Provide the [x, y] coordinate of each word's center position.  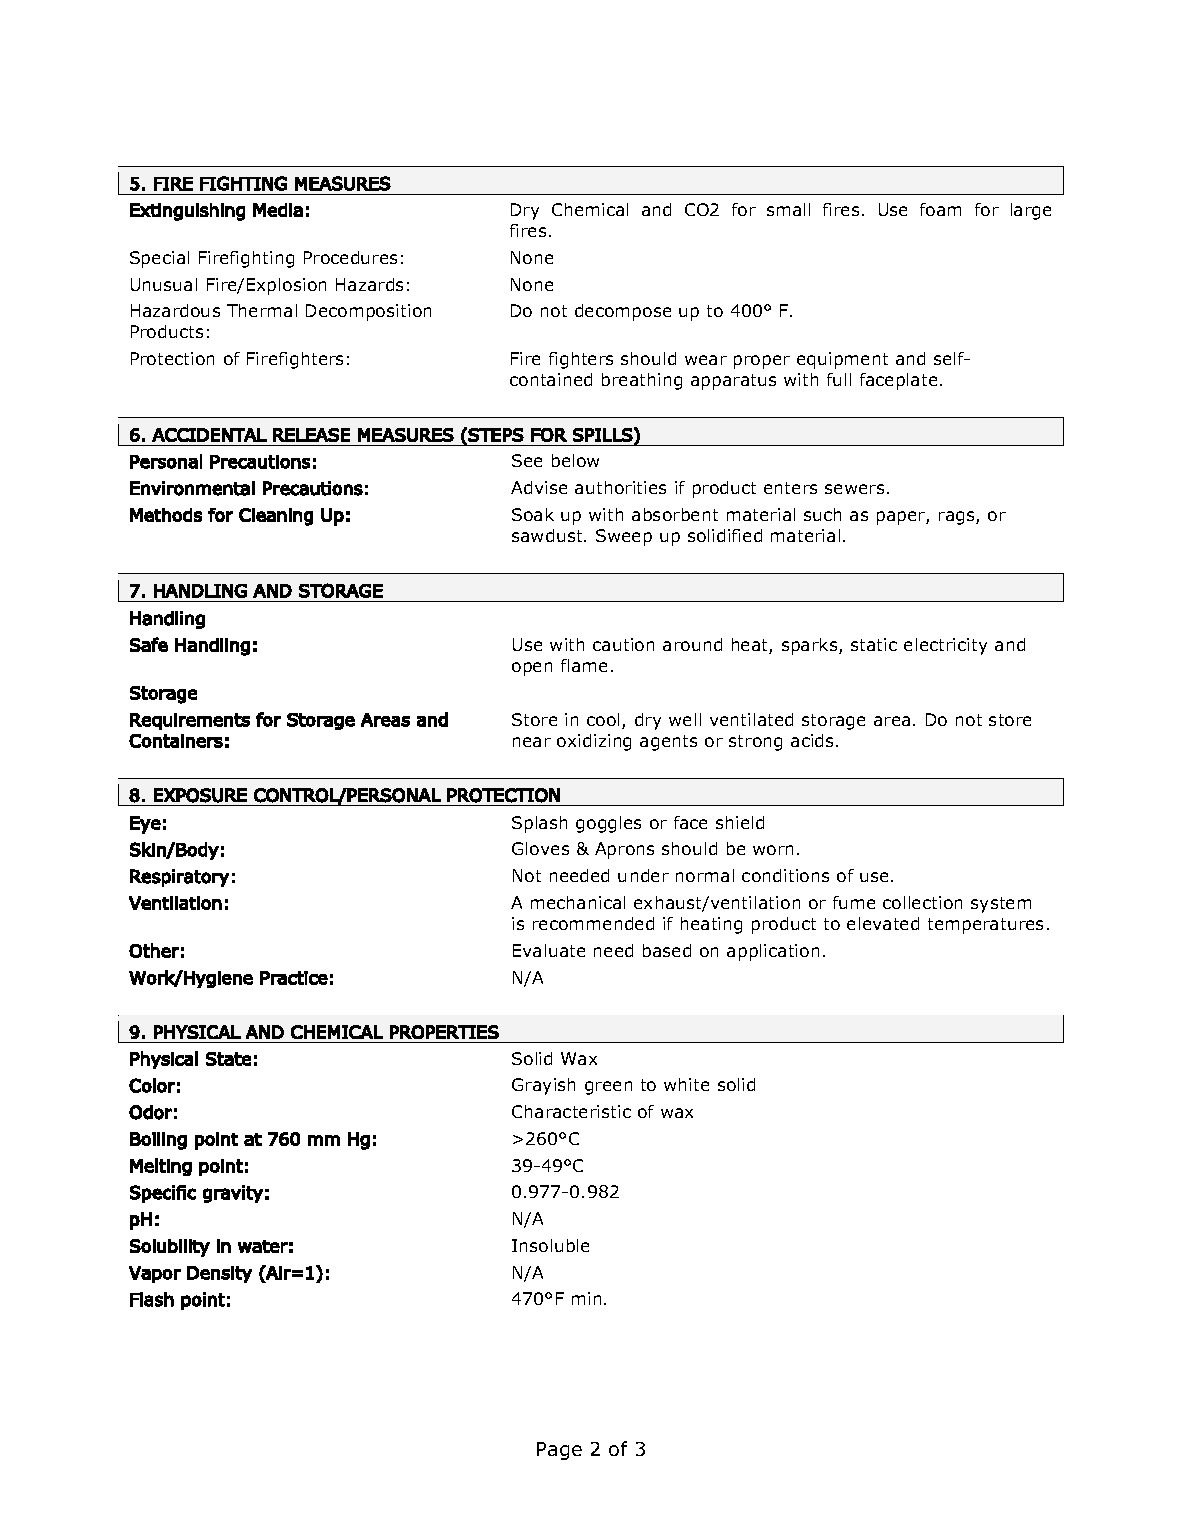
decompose [623, 312]
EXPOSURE [200, 795]
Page [559, 1451]
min [586, 1298]
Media [278, 210]
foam [940, 209]
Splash [539, 824]
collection [922, 902]
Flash [152, 1299]
